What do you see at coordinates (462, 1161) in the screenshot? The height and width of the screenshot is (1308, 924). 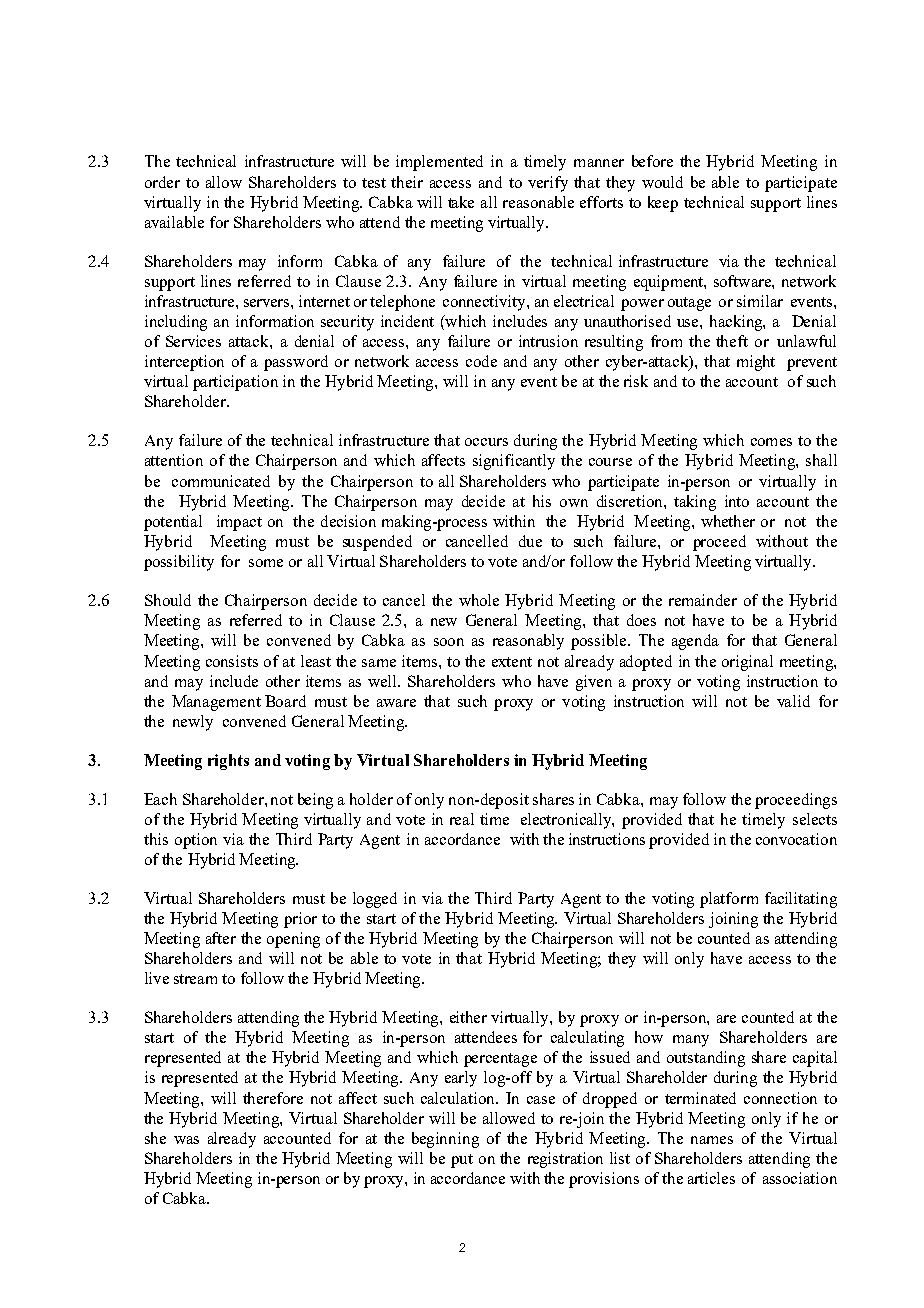 I see `put` at bounding box center [462, 1161].
